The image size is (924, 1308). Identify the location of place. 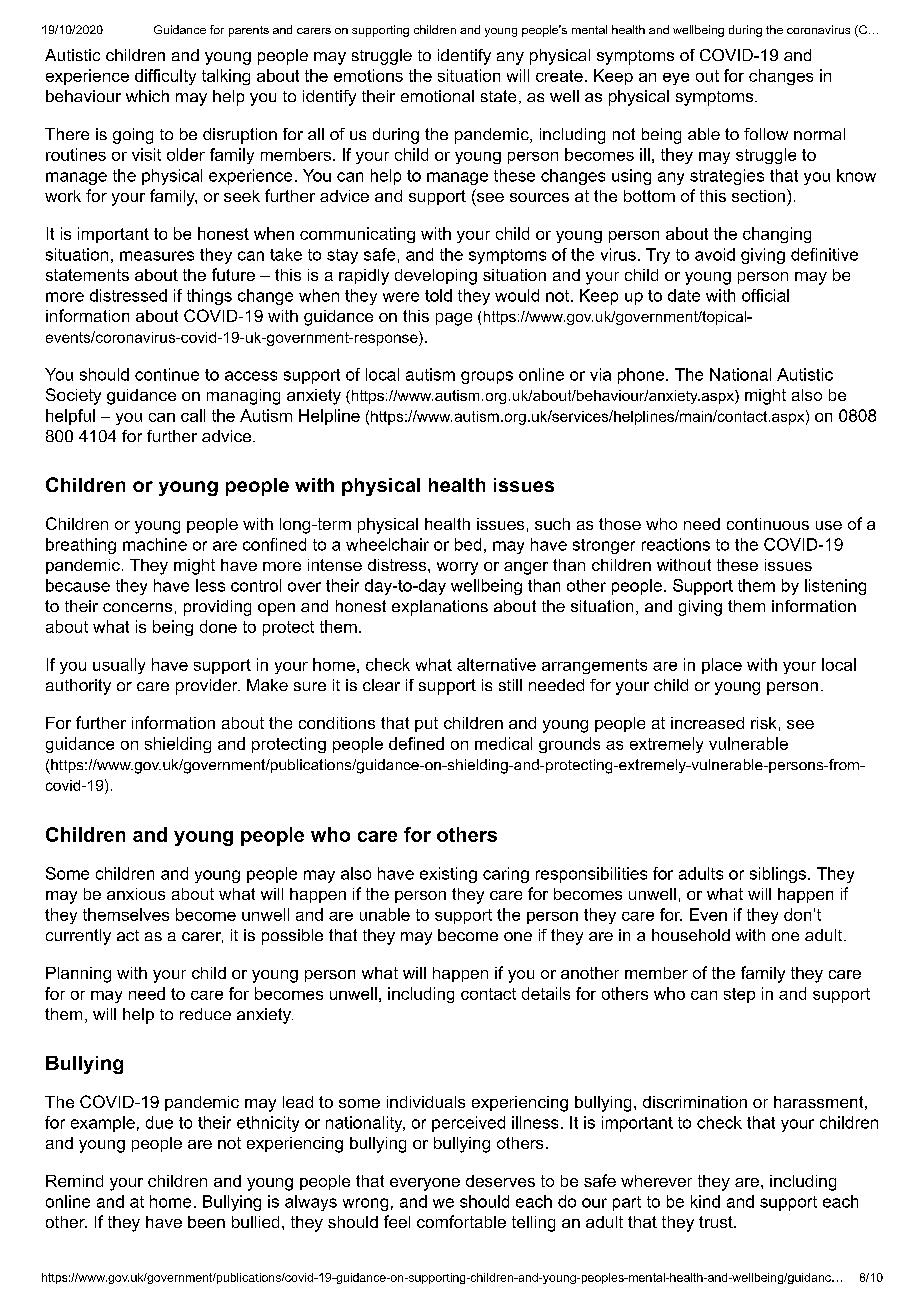
(722, 666).
